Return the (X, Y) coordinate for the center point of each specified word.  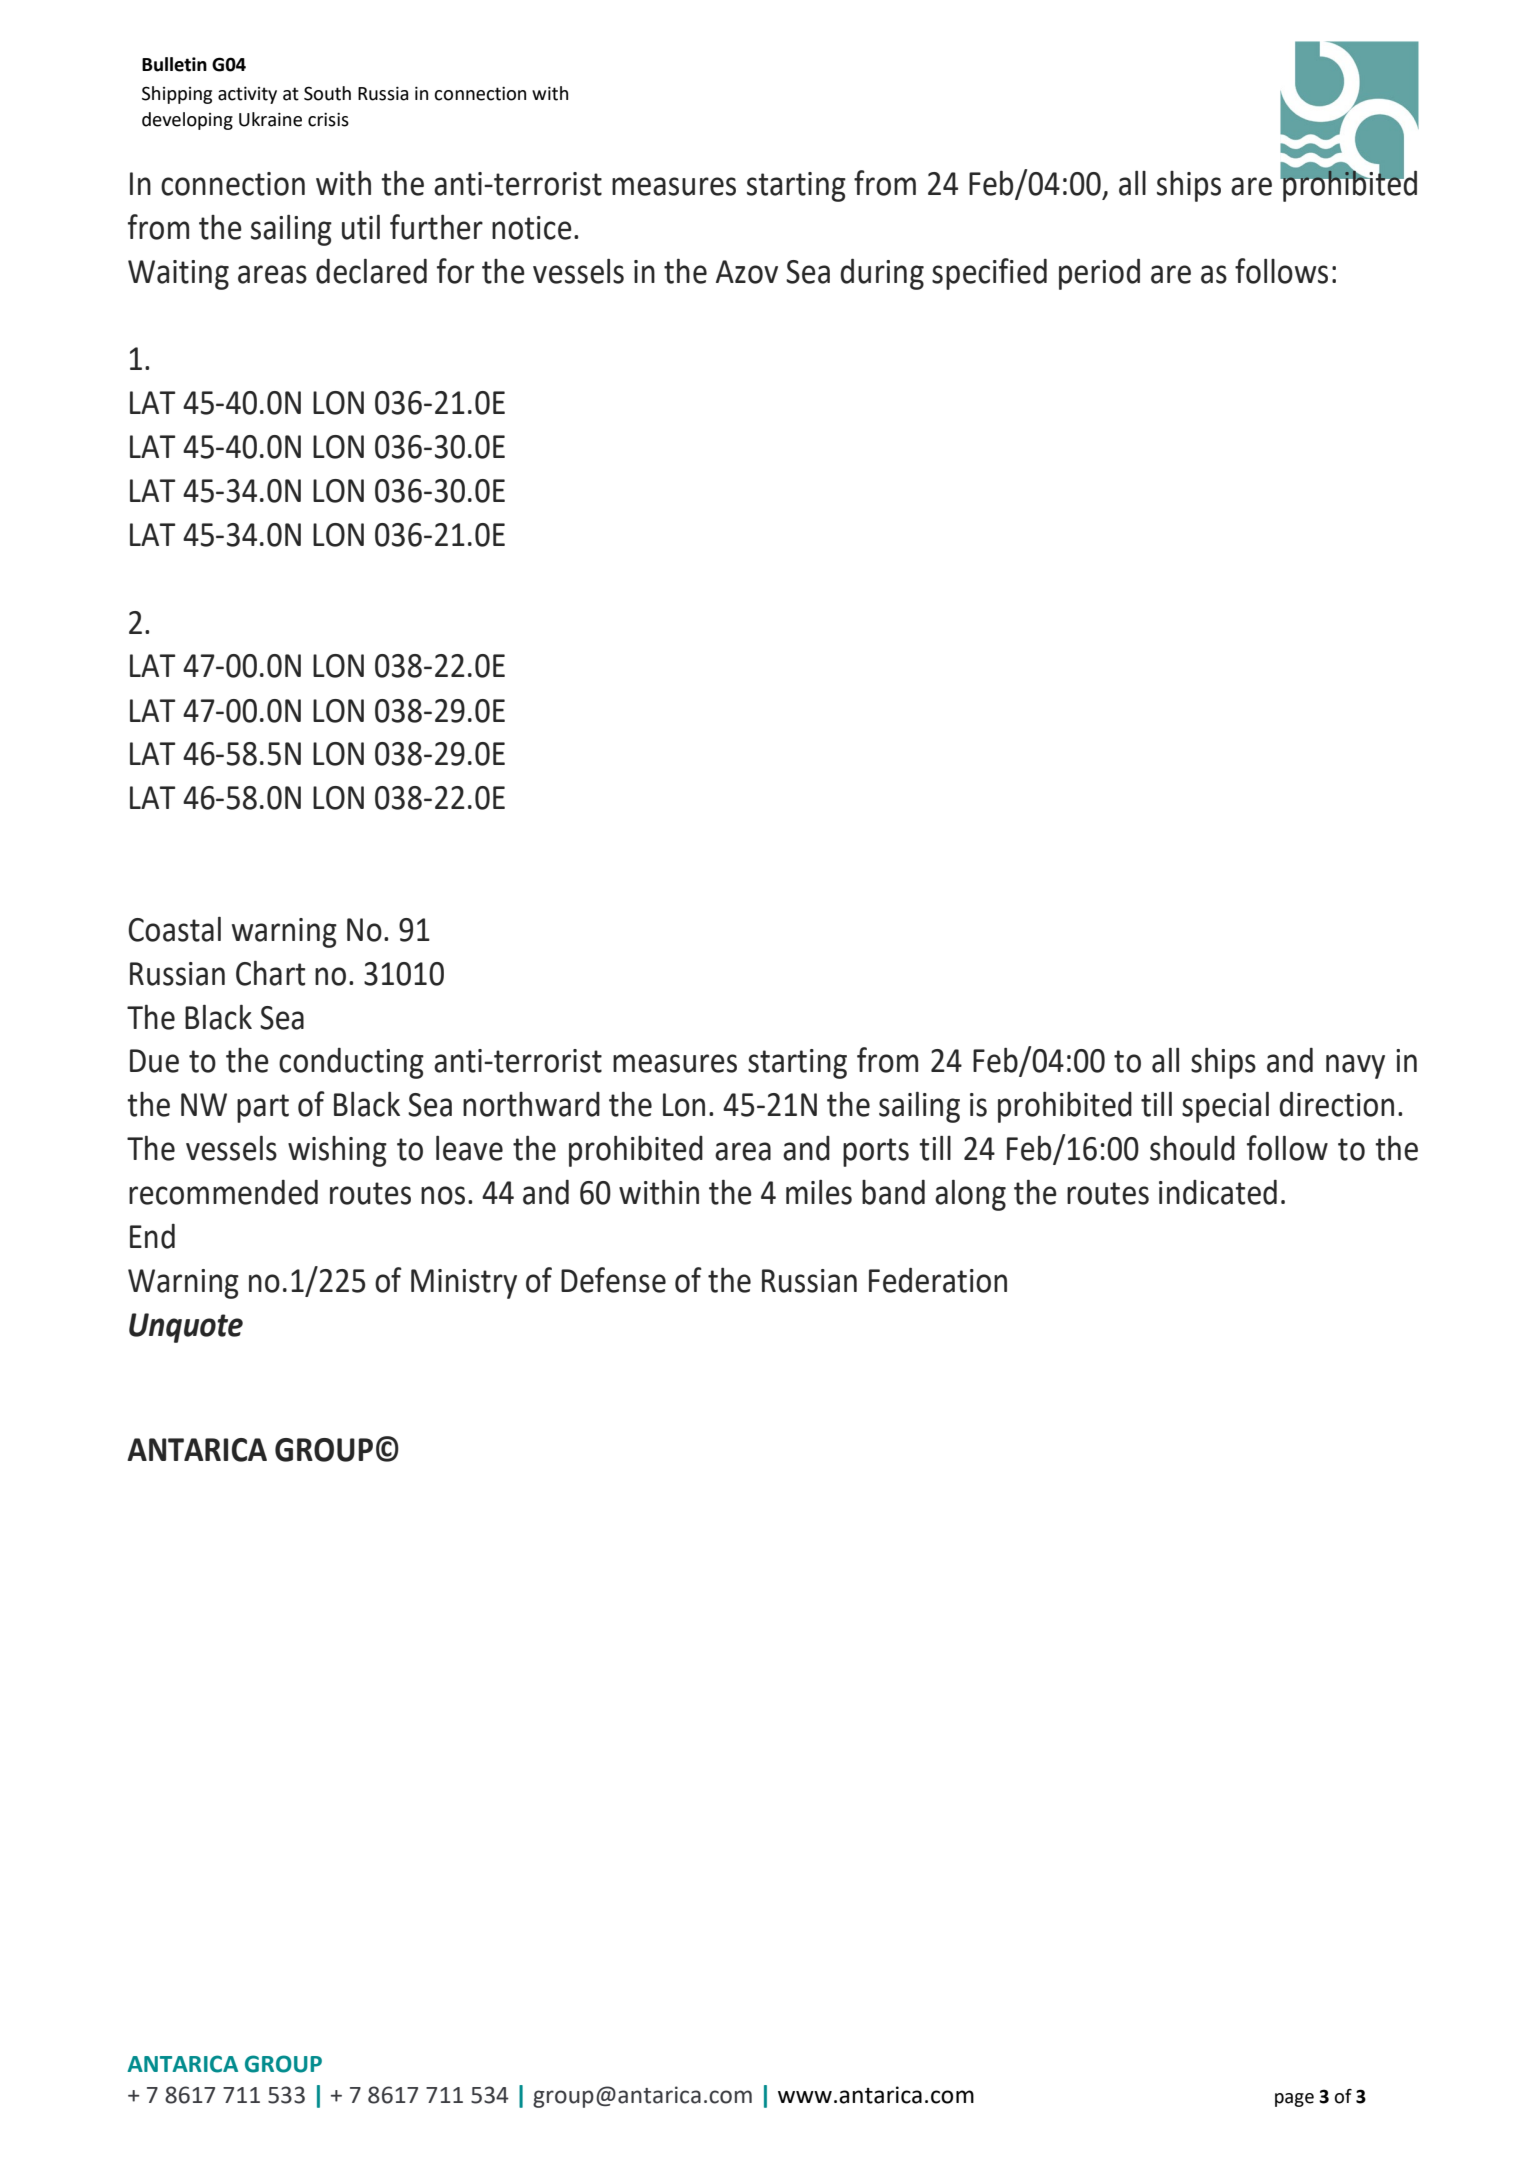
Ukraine (270, 119)
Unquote (186, 1328)
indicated (1218, 1192)
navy (1355, 1066)
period (1099, 274)
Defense (613, 1280)
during (882, 274)
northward (531, 1104)
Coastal (174, 929)
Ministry (464, 1284)
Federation (938, 1280)
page (1294, 2100)
